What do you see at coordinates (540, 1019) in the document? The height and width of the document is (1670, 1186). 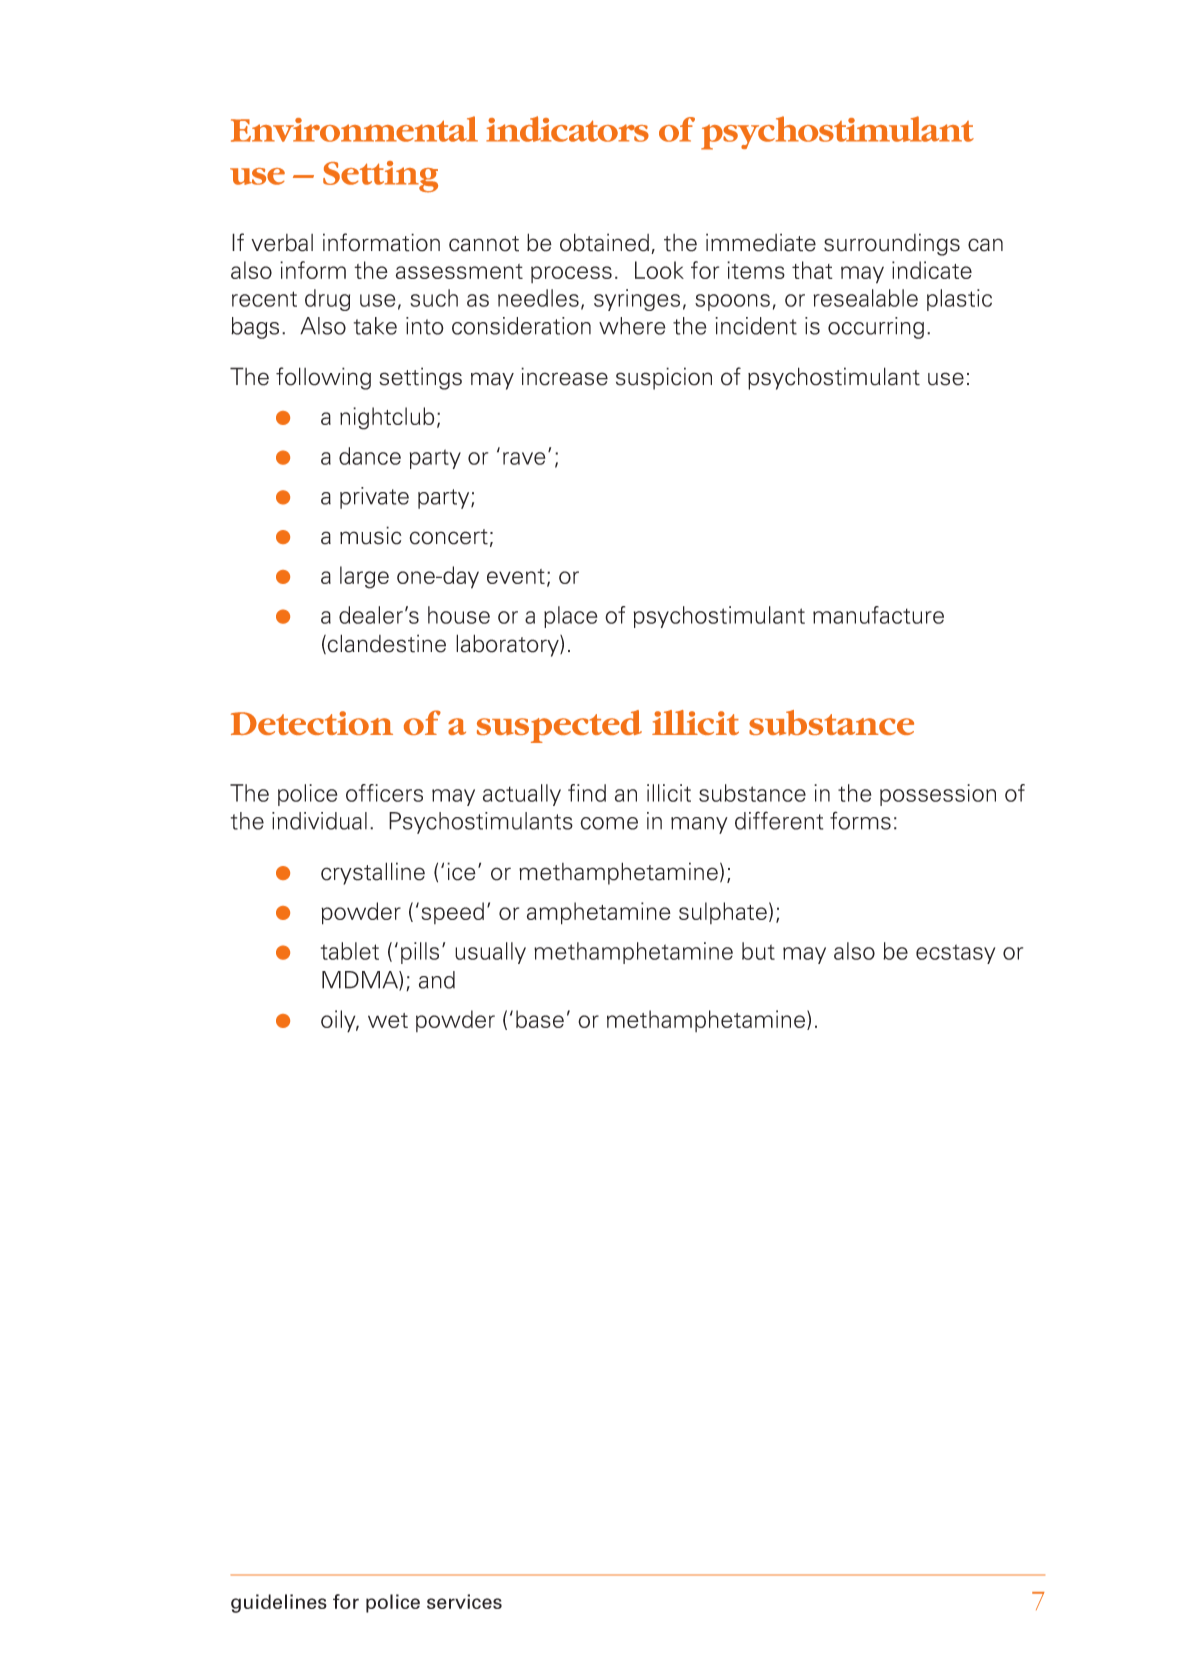 I see `base` at bounding box center [540, 1019].
